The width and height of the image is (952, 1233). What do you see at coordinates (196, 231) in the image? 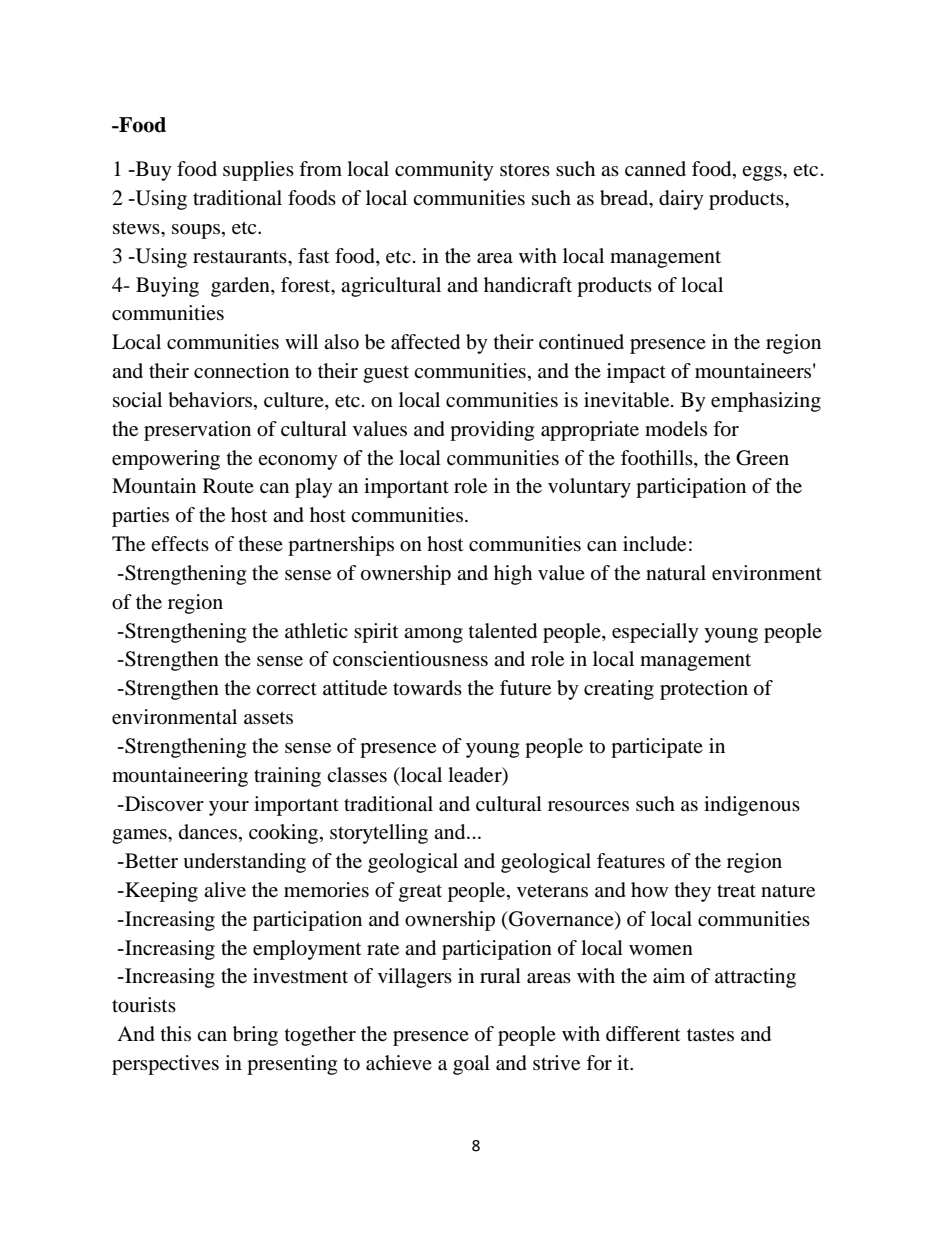
I see `soups` at bounding box center [196, 231].
